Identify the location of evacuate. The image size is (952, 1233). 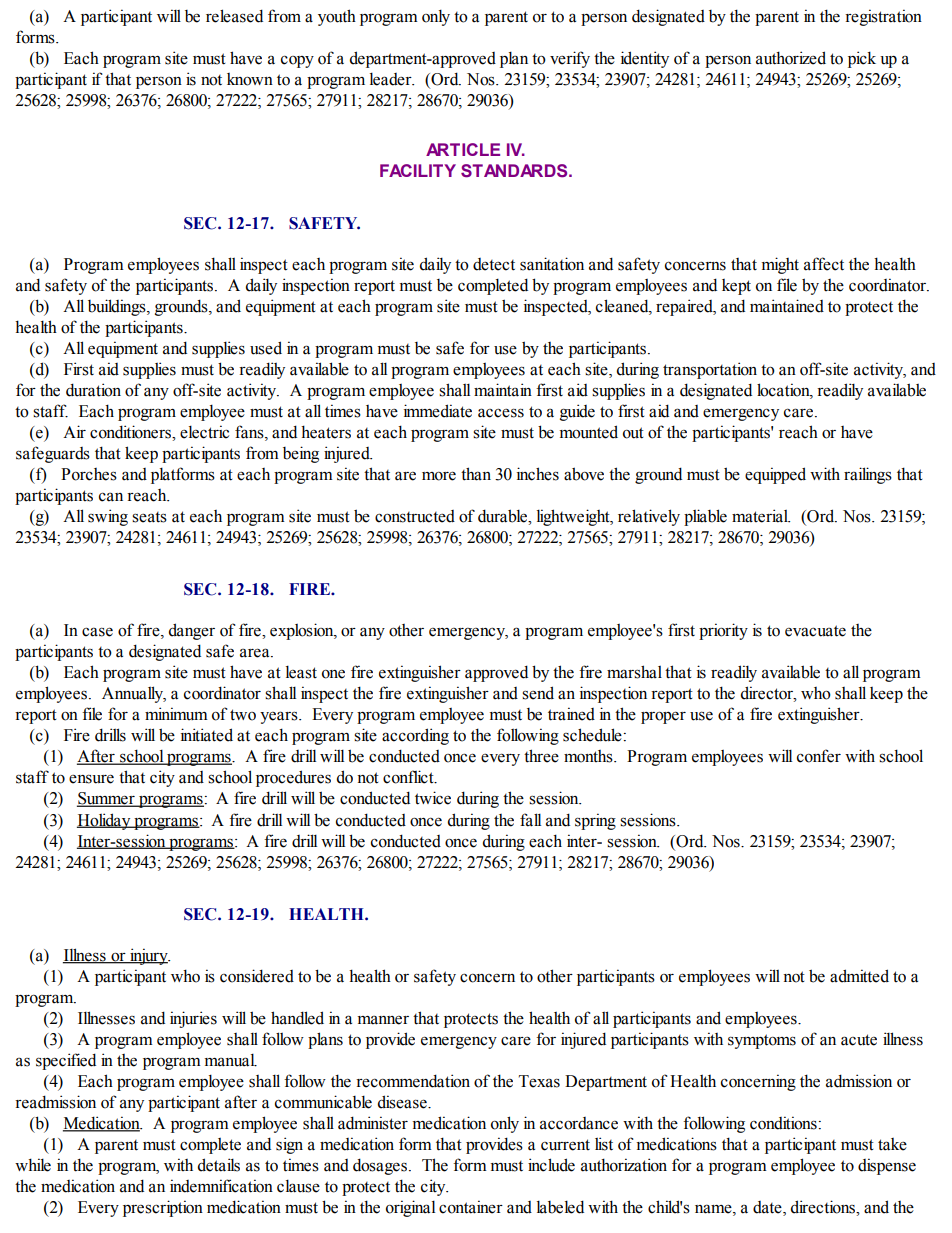
(815, 631).
